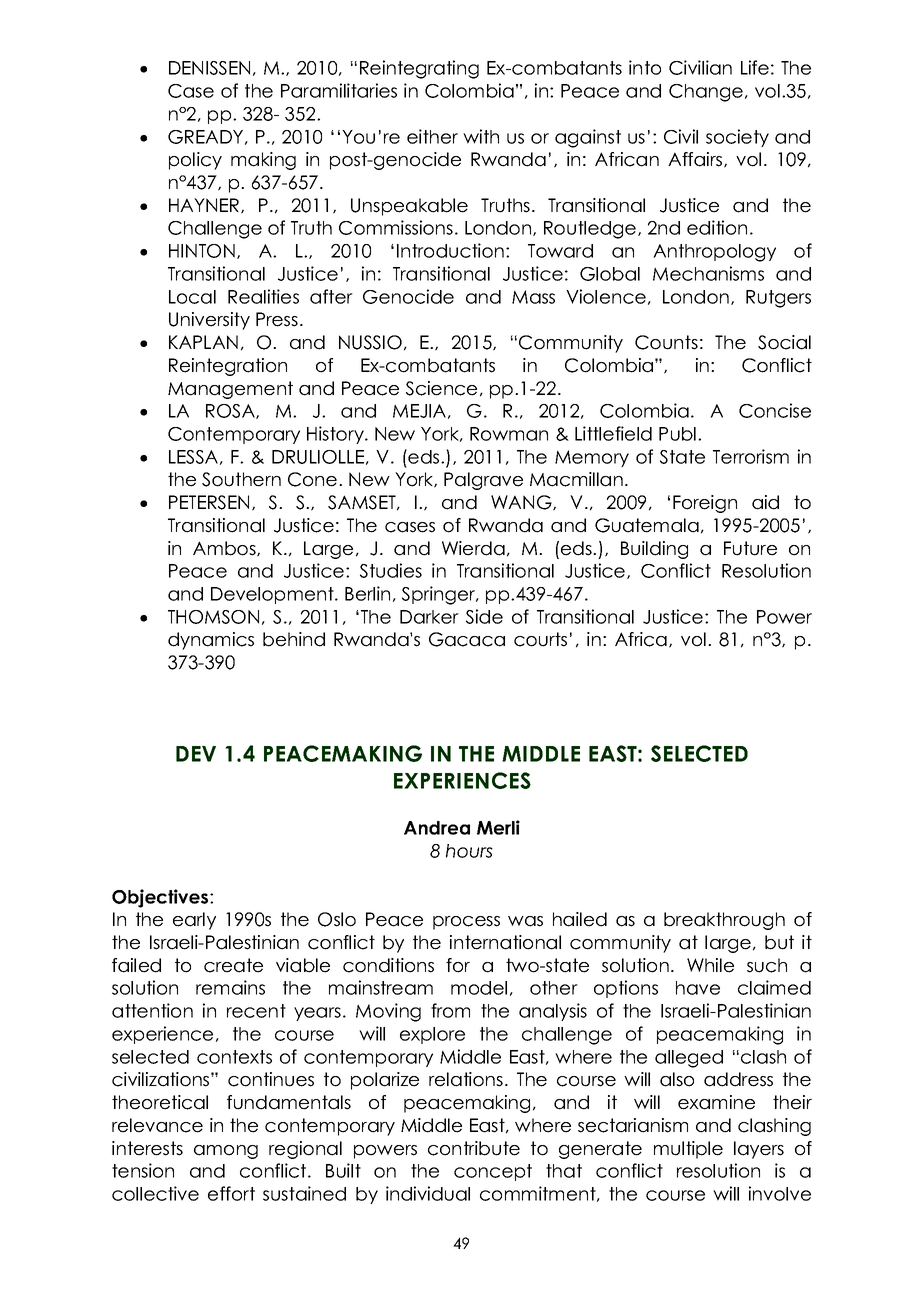 The width and height of the screenshot is (924, 1308). Describe the element at coordinates (211, 641) in the screenshot. I see `dynamics` at that location.
